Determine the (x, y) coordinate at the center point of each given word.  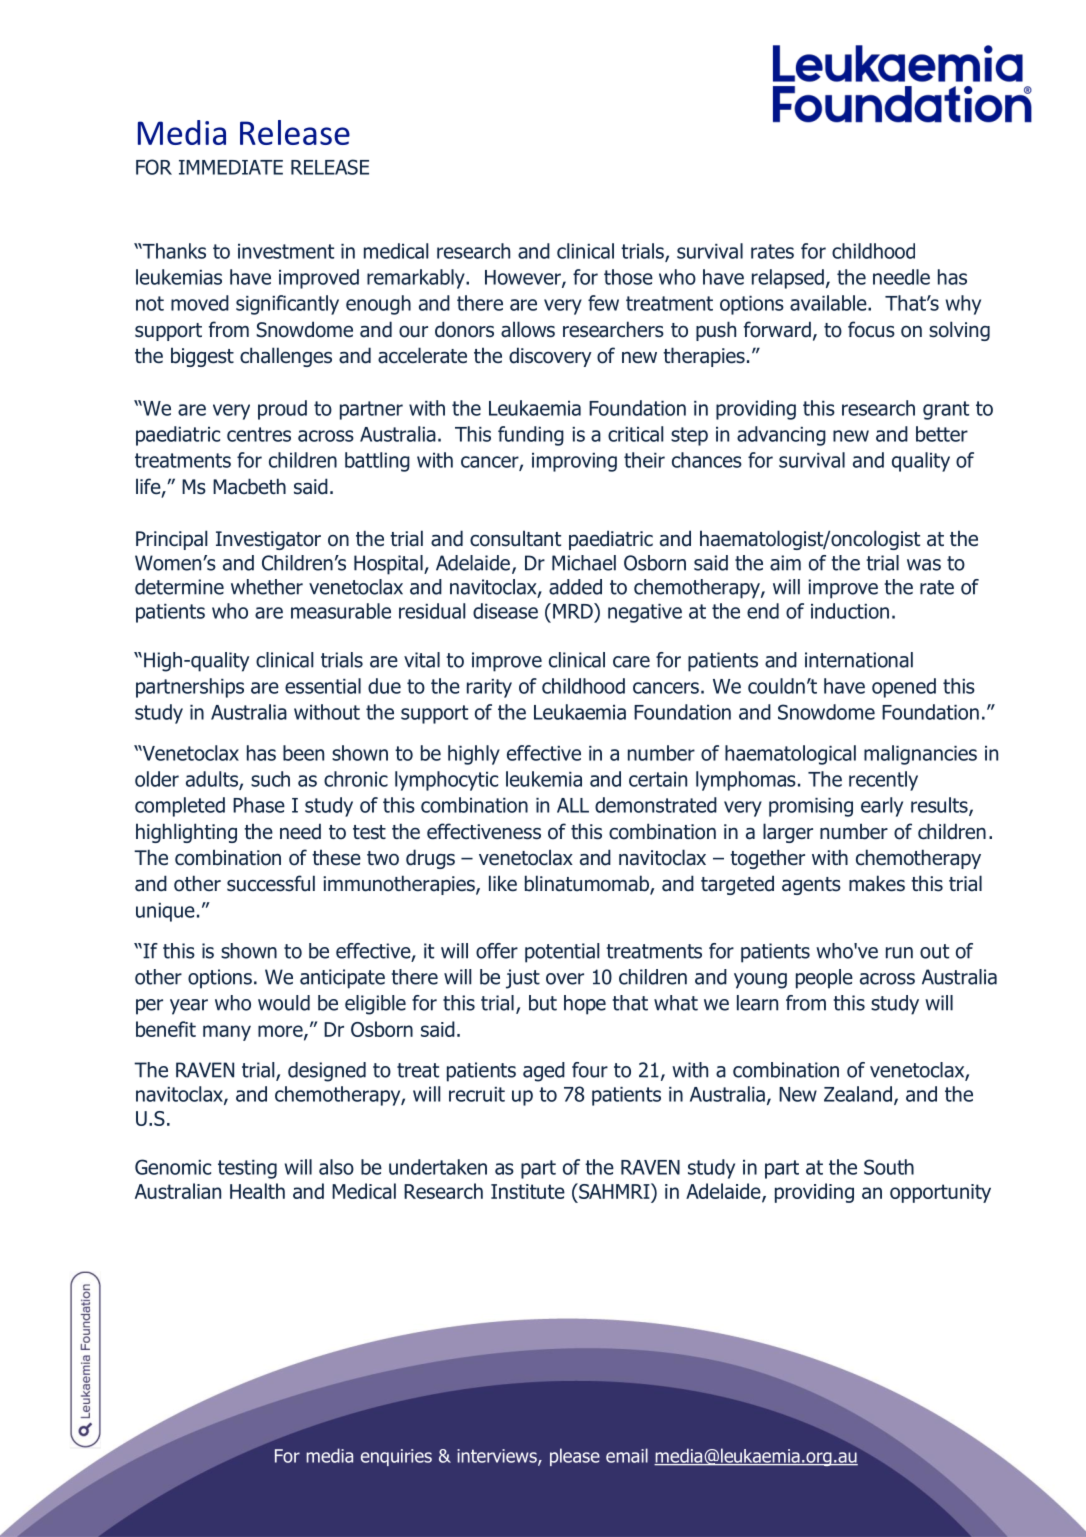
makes (877, 883)
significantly (287, 305)
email (627, 1455)
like (503, 883)
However (524, 278)
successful (271, 883)
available (829, 303)
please (575, 1457)
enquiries (396, 1457)
